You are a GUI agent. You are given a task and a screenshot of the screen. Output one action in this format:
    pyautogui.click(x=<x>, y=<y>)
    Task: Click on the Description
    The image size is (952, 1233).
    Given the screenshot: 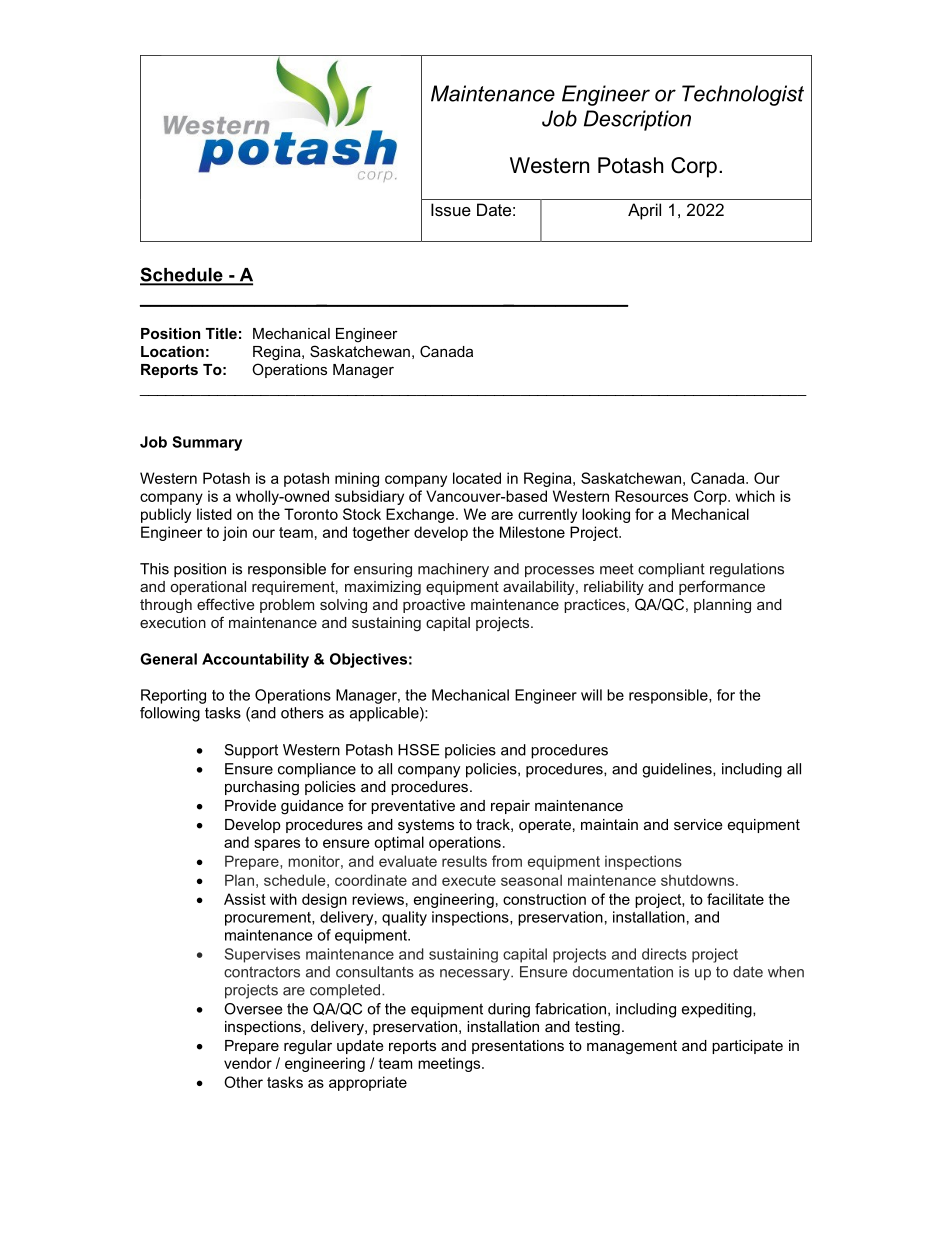 What is the action you would take?
    pyautogui.click(x=637, y=120)
